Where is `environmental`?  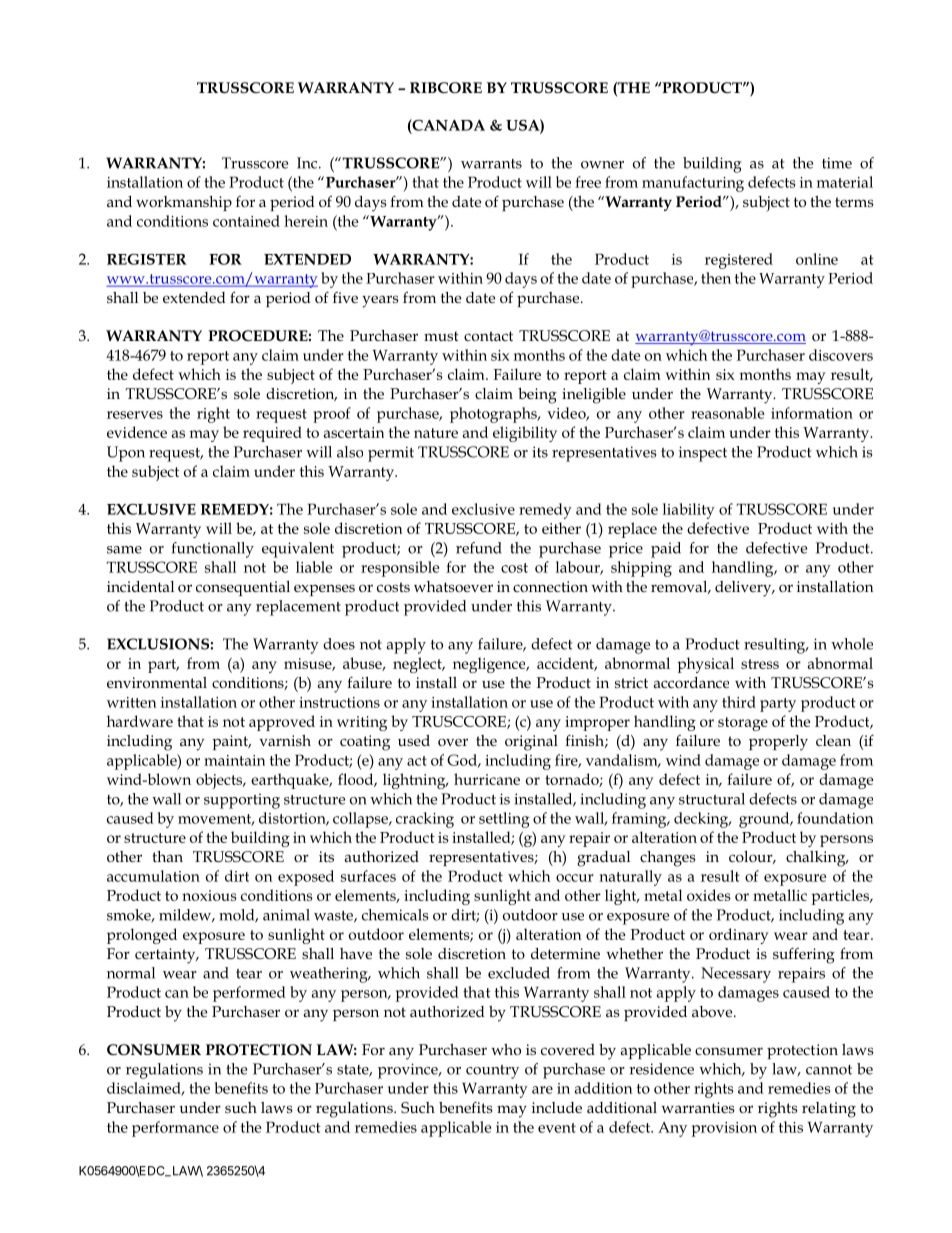 environmental is located at coordinates (157, 682).
